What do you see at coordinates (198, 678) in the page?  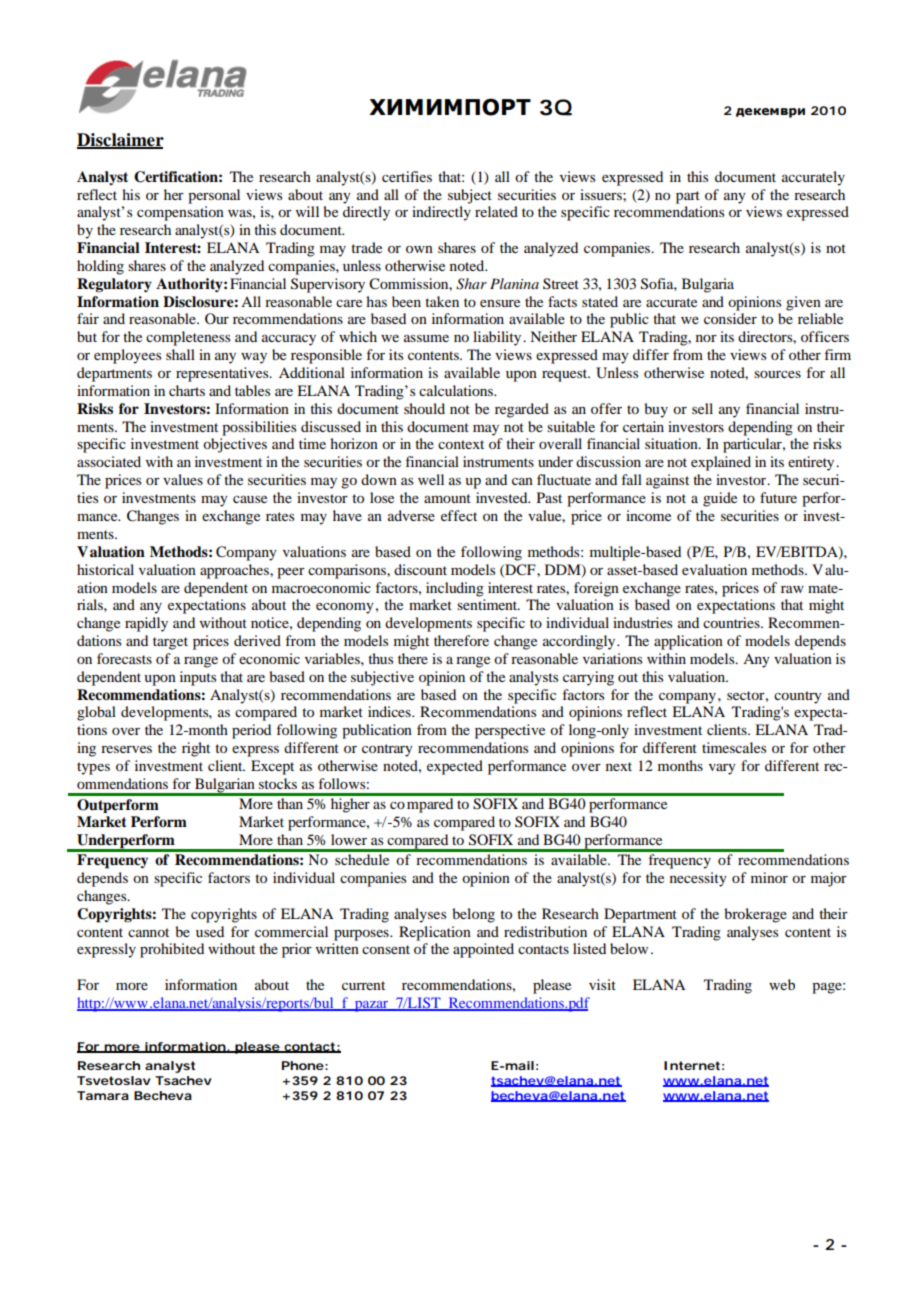 I see `inputs` at bounding box center [198, 678].
